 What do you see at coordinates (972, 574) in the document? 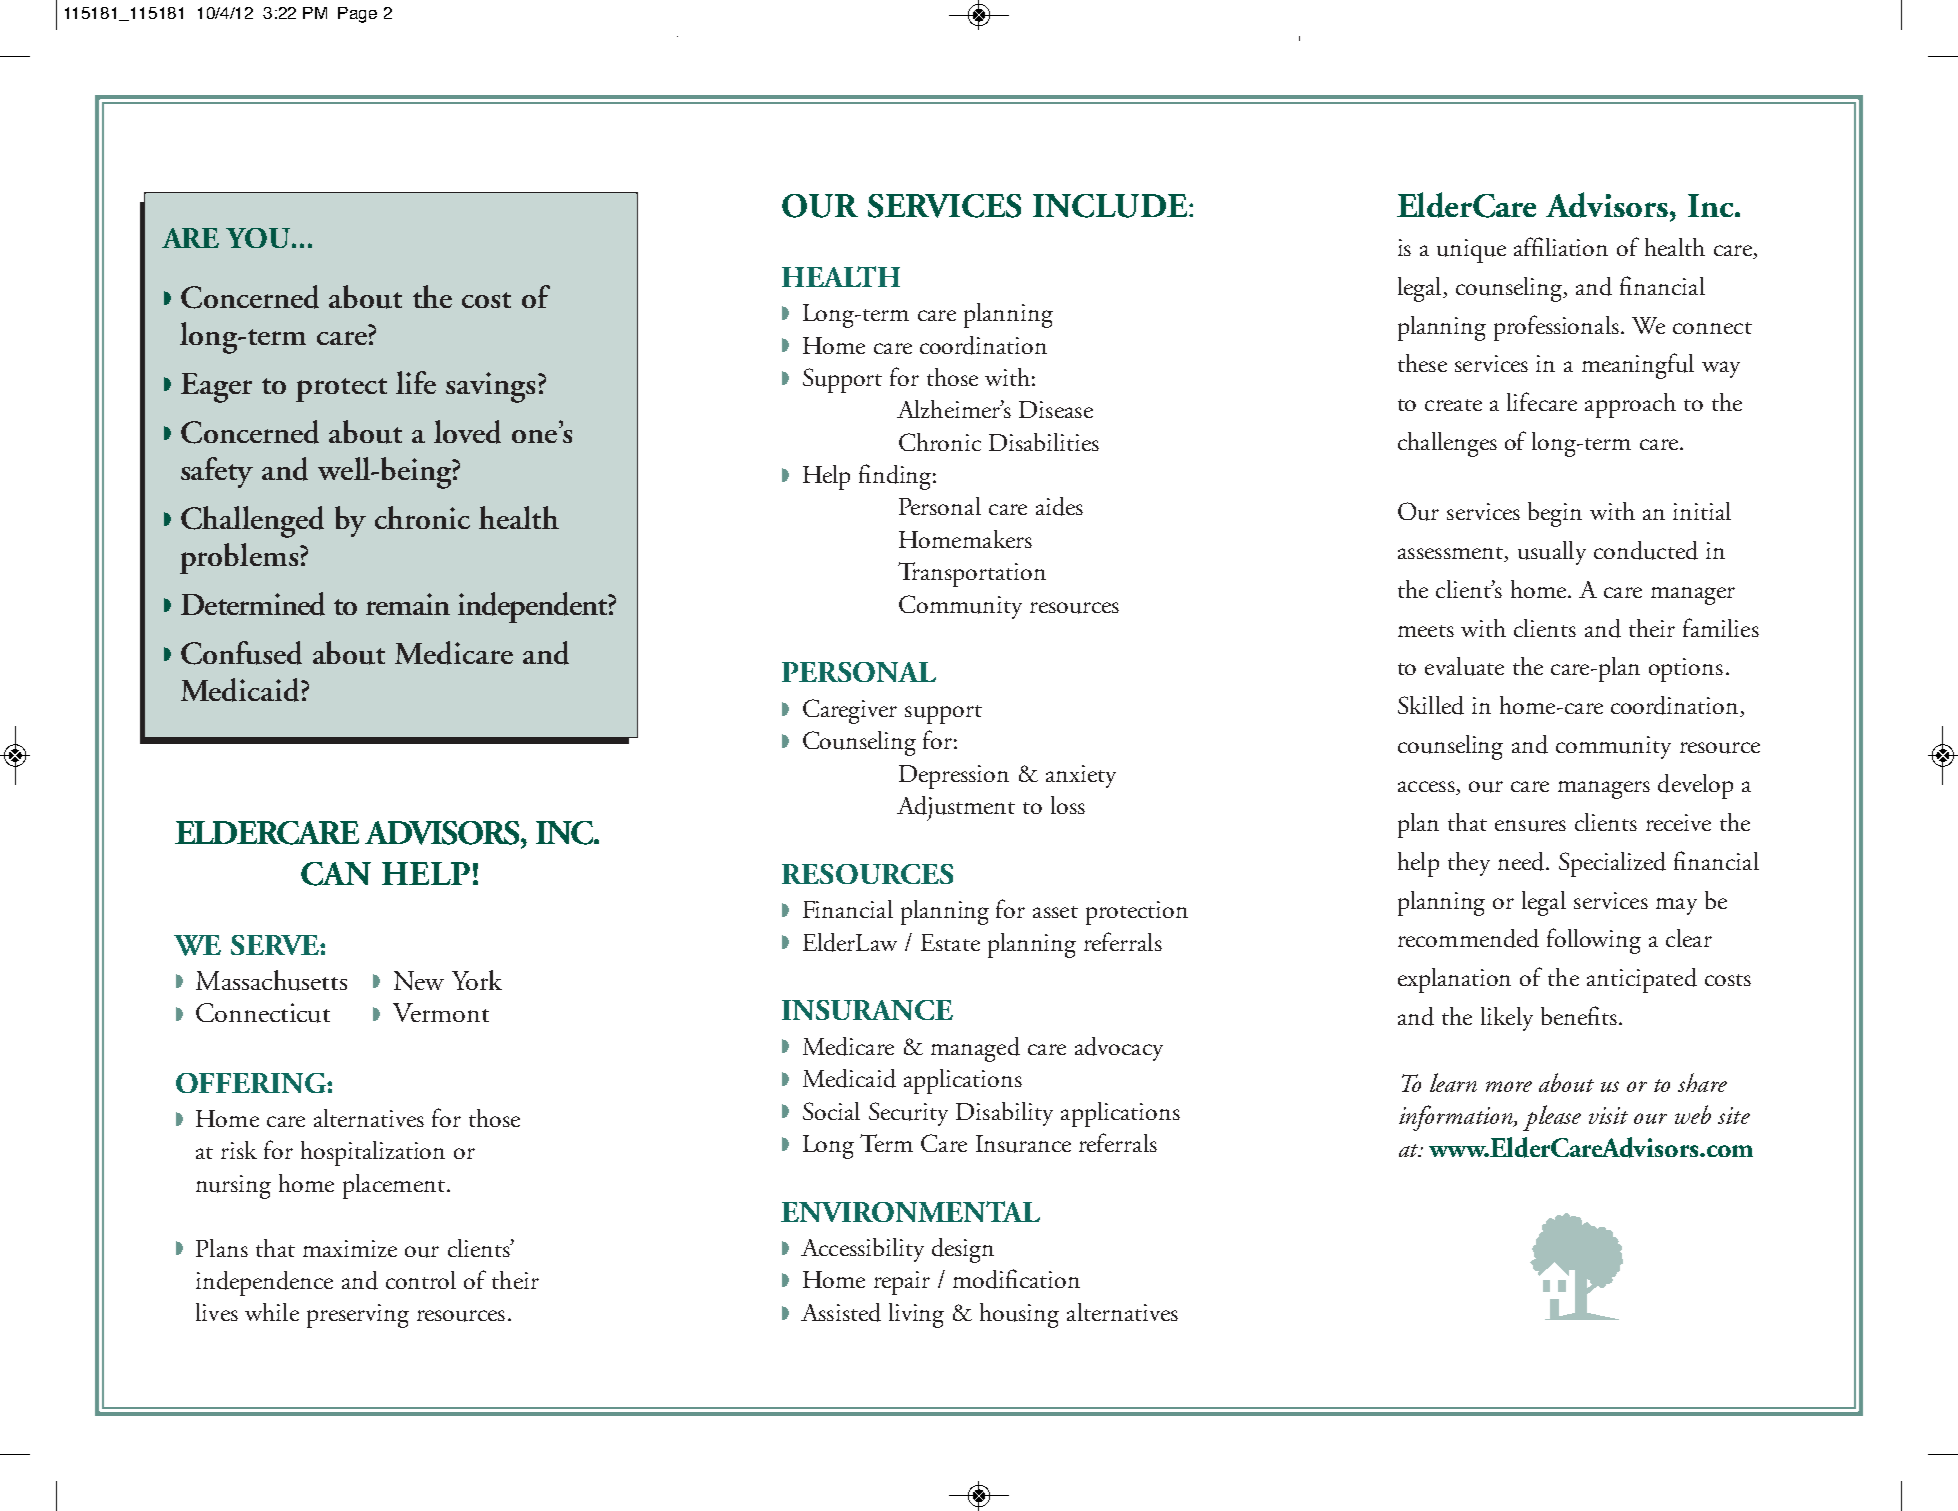
I see `Transportation` at bounding box center [972, 574].
